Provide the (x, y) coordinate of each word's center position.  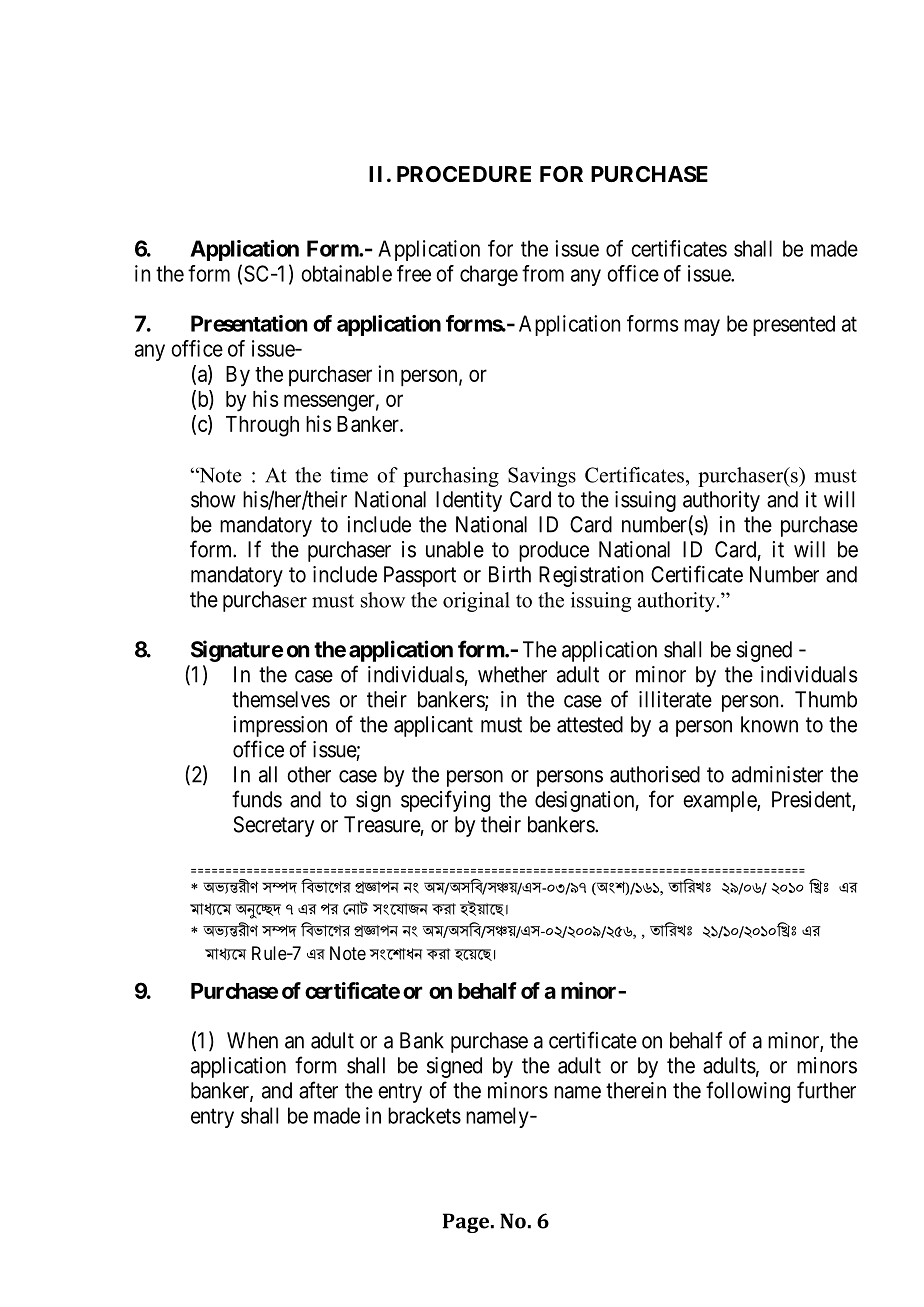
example (720, 801)
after (318, 1090)
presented (794, 325)
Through (262, 426)
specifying (445, 801)
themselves (281, 699)
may (702, 327)
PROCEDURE (464, 174)
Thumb (826, 699)
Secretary (274, 826)
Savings (542, 477)
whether (512, 674)
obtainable (346, 273)
